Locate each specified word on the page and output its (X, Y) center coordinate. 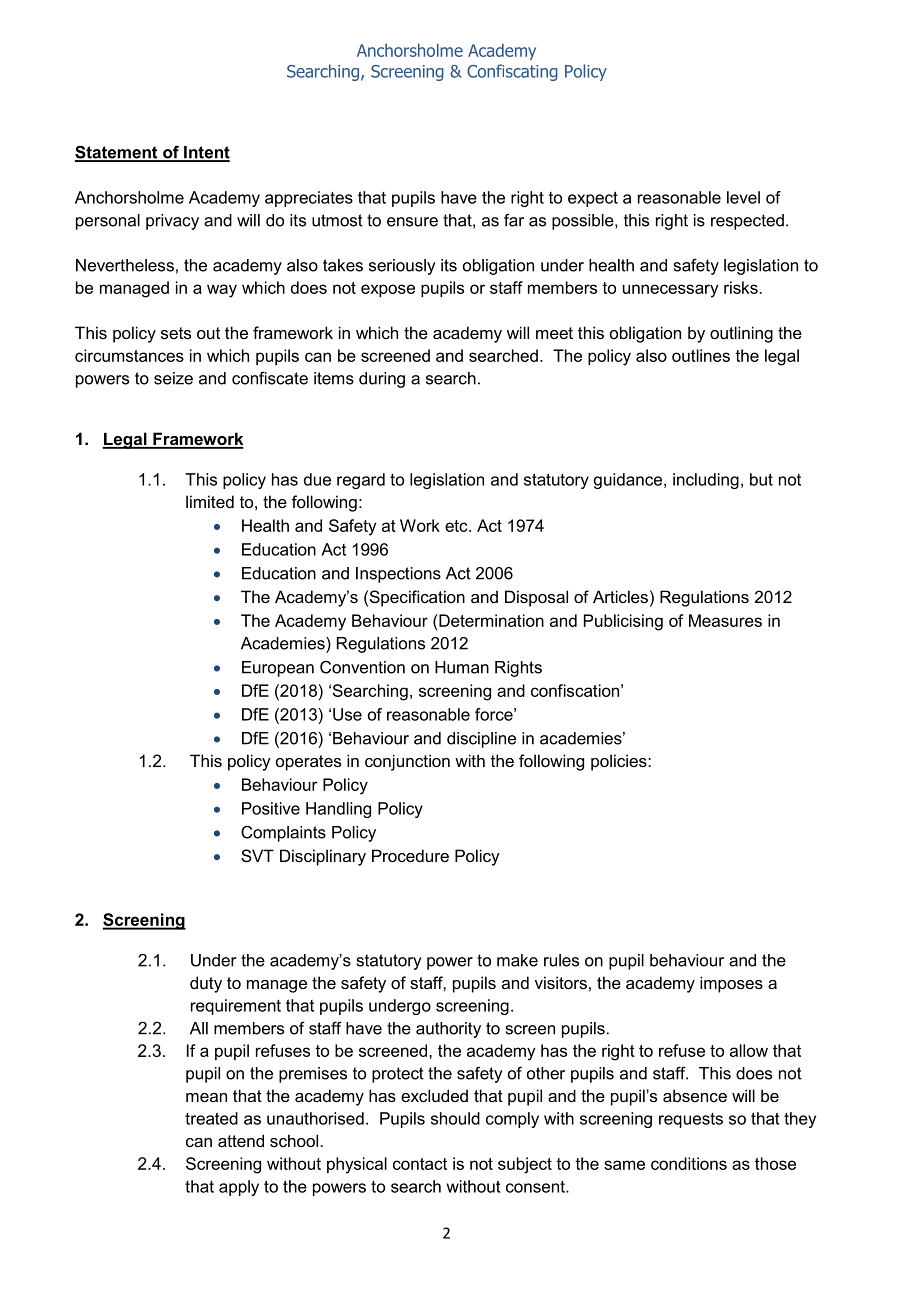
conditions (689, 1163)
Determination (490, 620)
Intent (206, 153)
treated (211, 1118)
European (278, 669)
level (743, 197)
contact (420, 1164)
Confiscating (512, 72)
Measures (725, 620)
